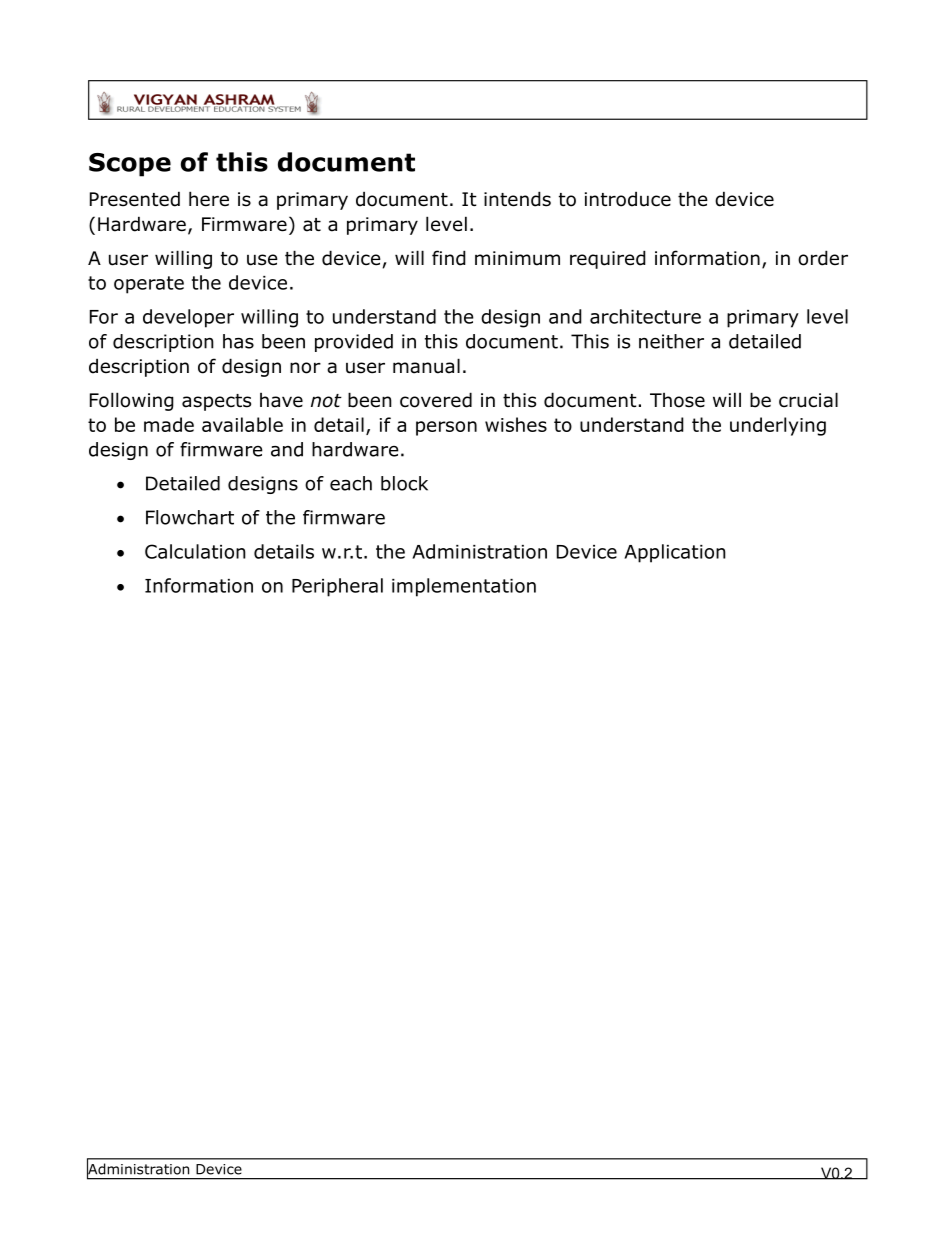 This screenshot has height=1233, width=952. I want to click on introduce, so click(628, 199).
